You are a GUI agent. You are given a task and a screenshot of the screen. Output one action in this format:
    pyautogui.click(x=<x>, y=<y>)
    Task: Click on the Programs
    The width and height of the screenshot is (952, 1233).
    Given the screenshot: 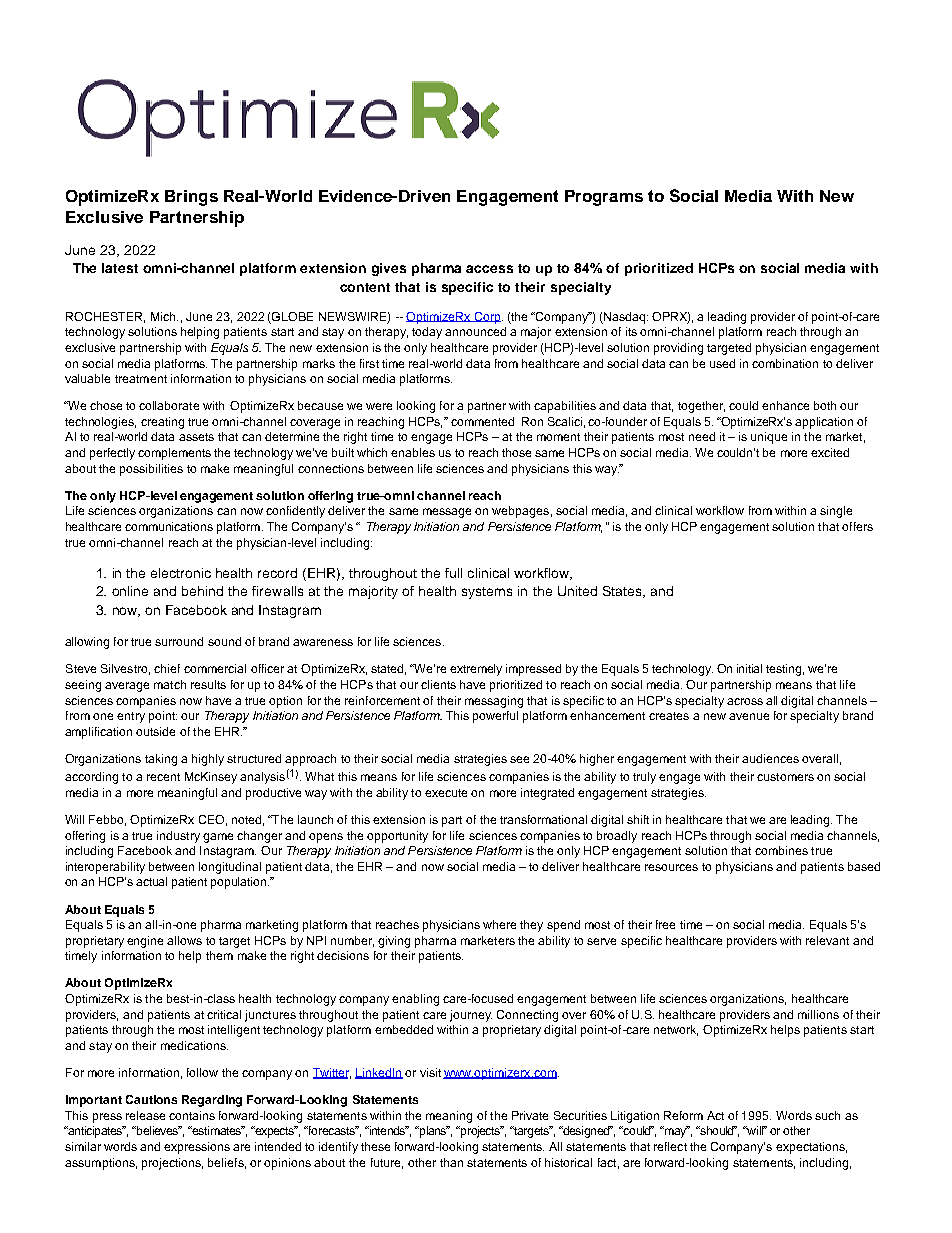 What is the action you would take?
    pyautogui.click(x=604, y=198)
